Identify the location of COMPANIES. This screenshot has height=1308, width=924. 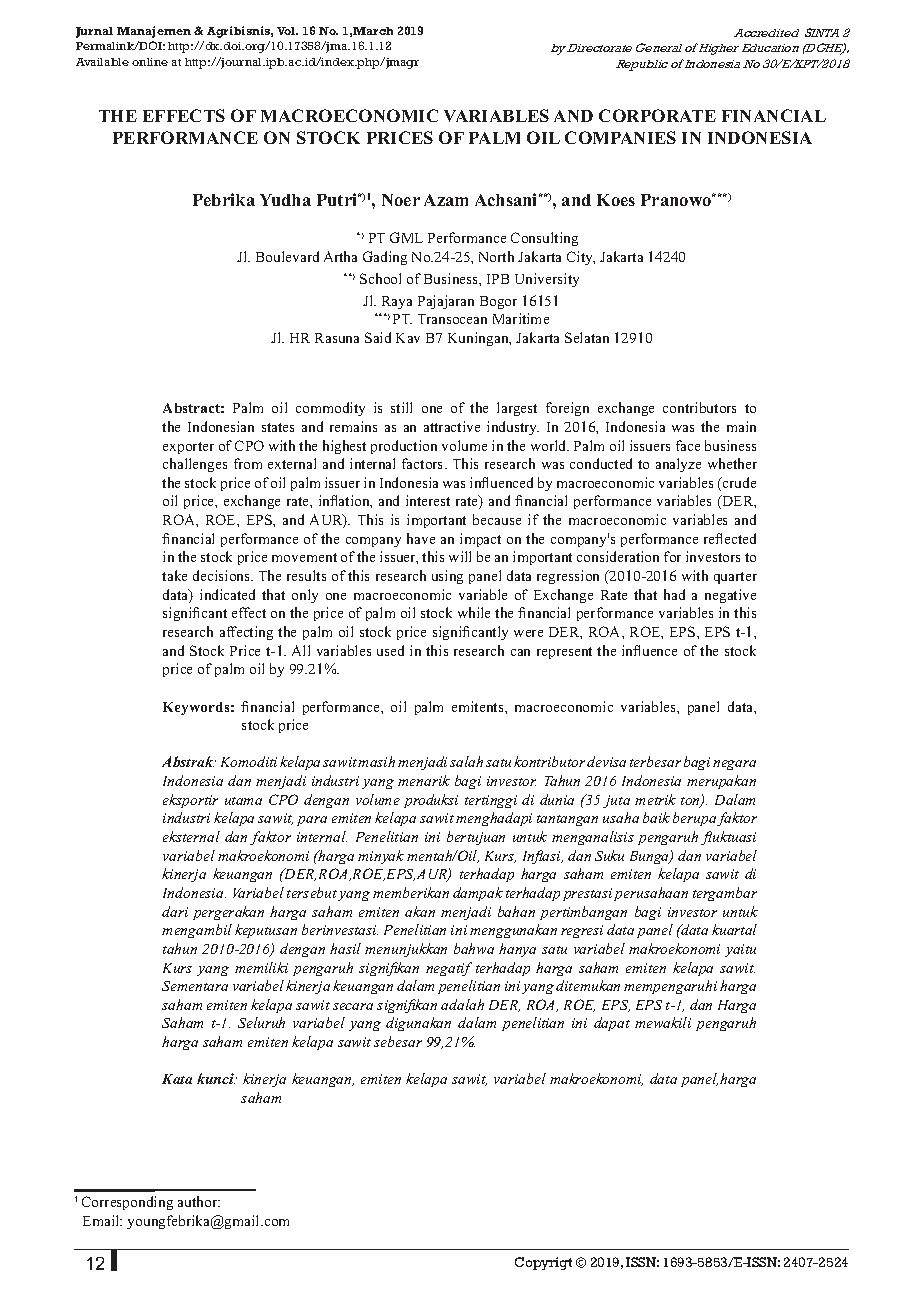
(620, 137).
